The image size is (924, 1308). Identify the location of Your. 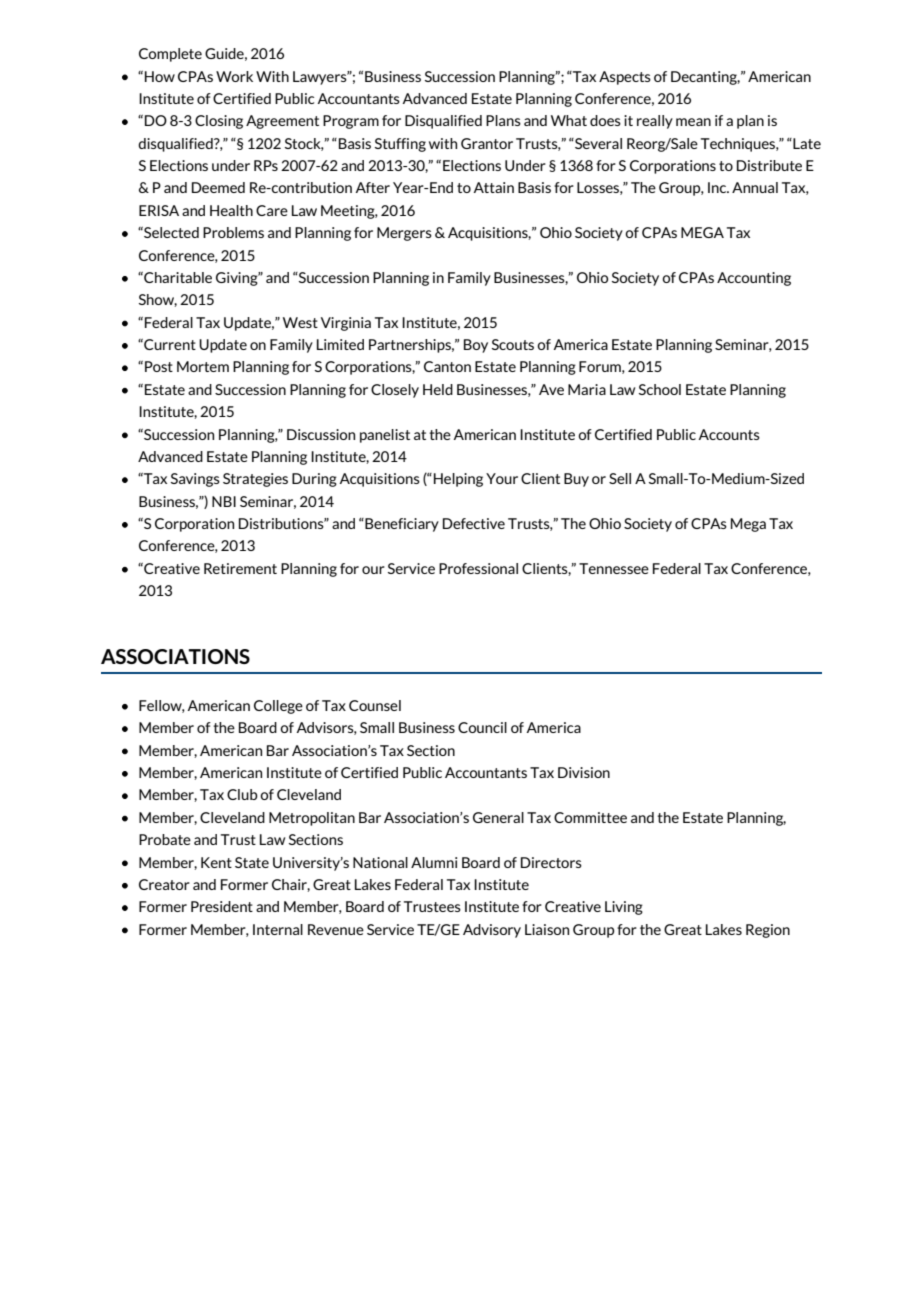
(502, 478).
